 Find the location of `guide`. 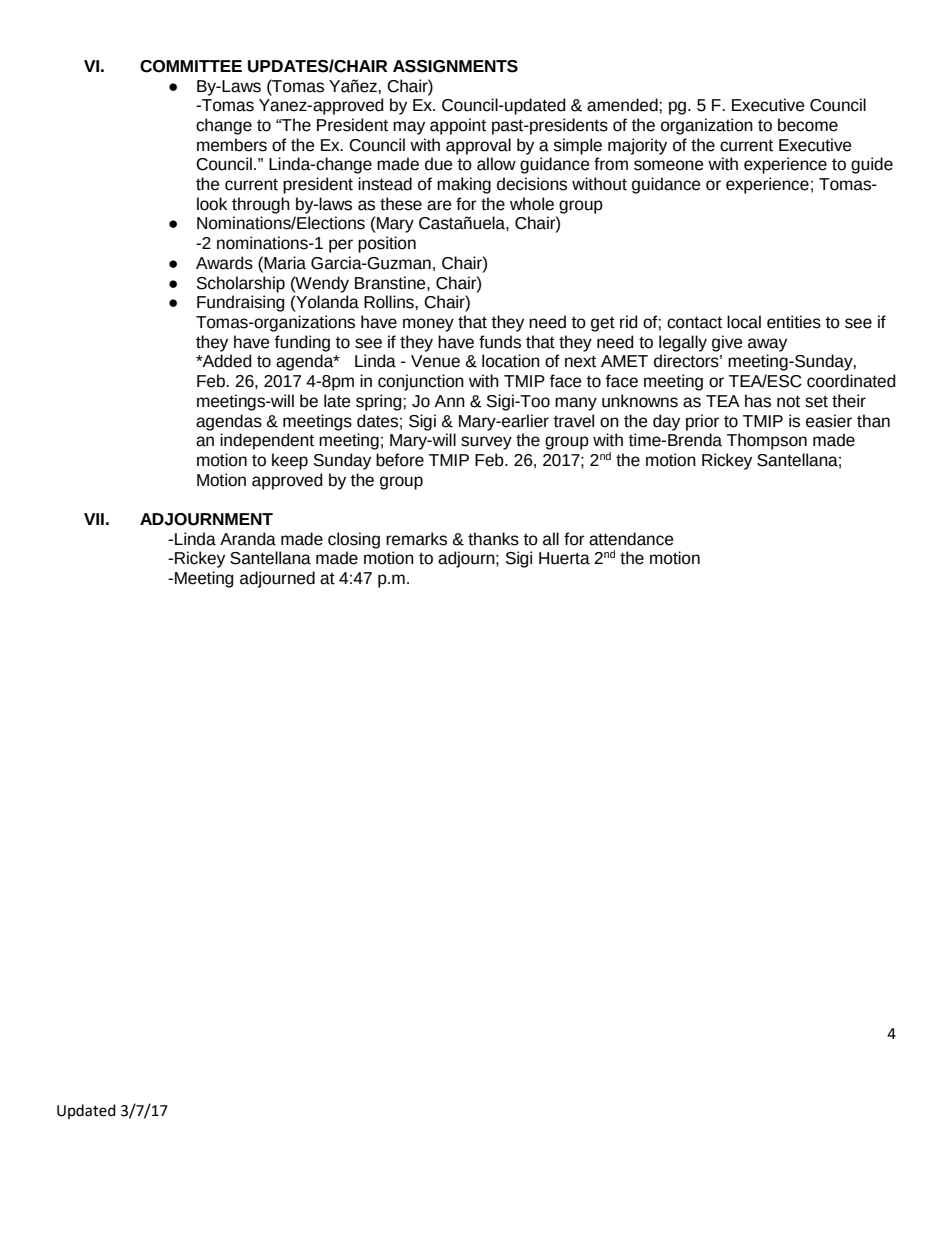

guide is located at coordinates (872, 165).
